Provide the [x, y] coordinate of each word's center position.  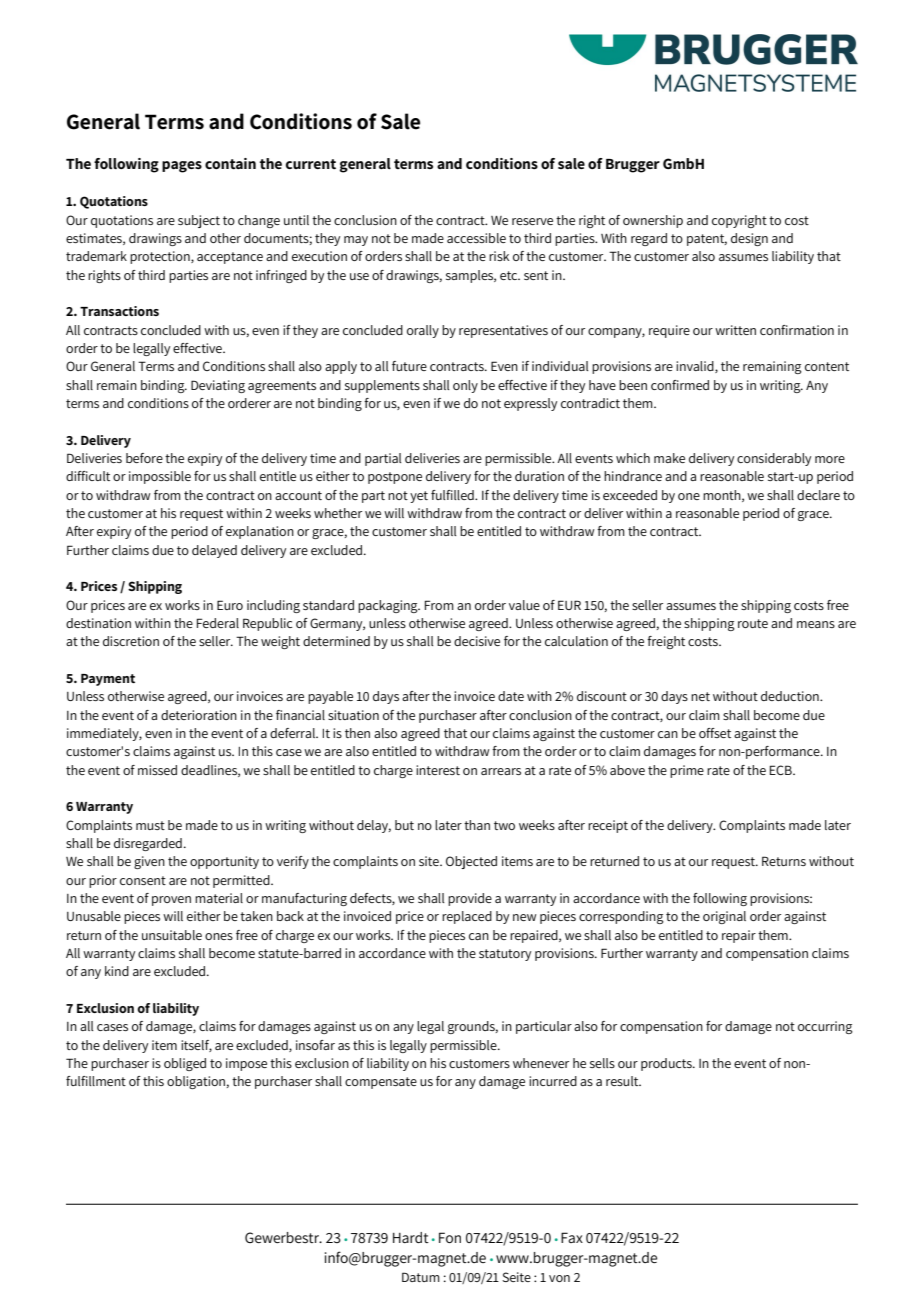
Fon [450, 1237]
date [511, 696]
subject [199, 221]
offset [715, 733]
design [749, 239]
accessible [476, 238]
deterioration [199, 715]
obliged [185, 1064]
